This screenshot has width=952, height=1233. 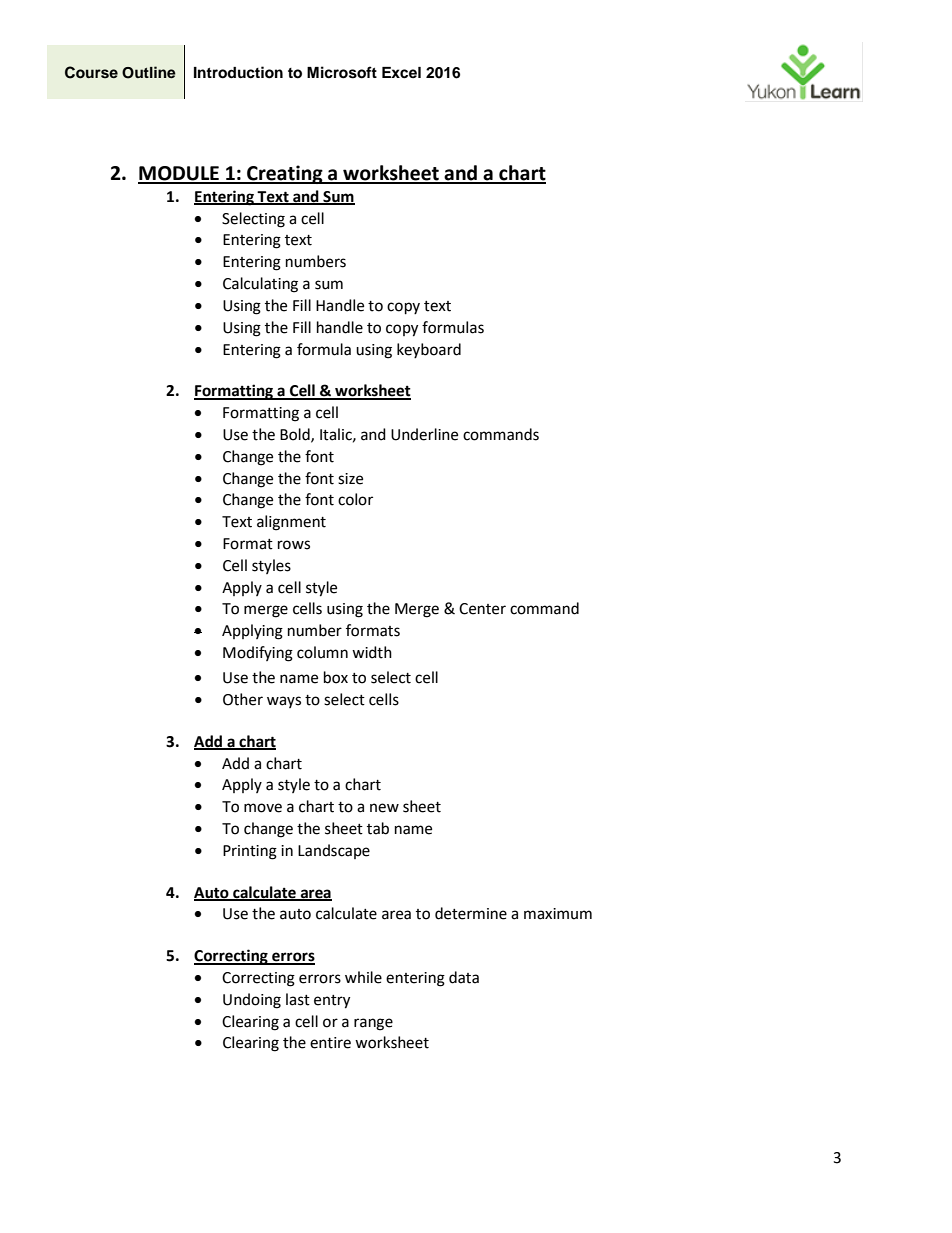 I want to click on Center, so click(x=482, y=609).
